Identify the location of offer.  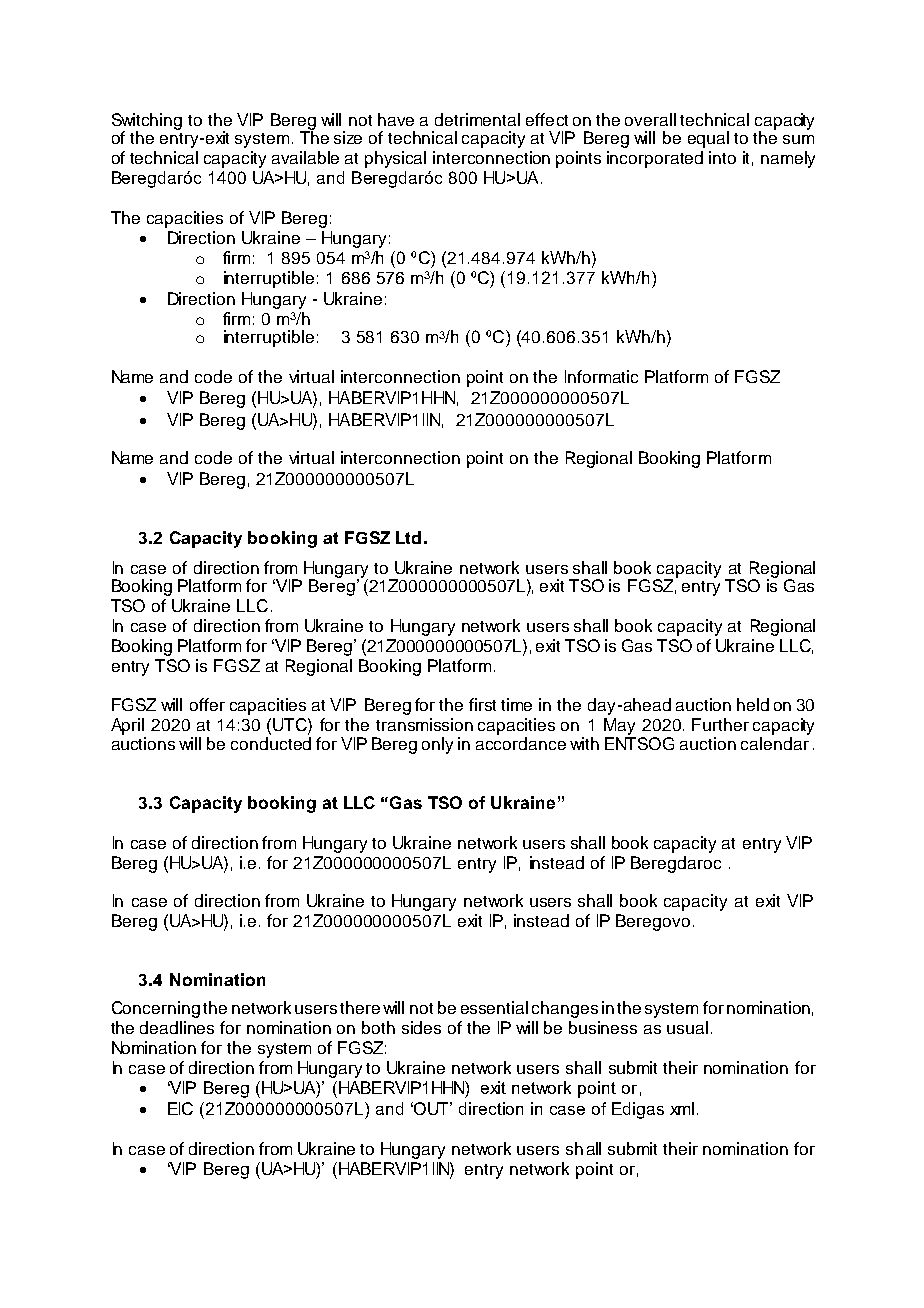
(207, 704).
